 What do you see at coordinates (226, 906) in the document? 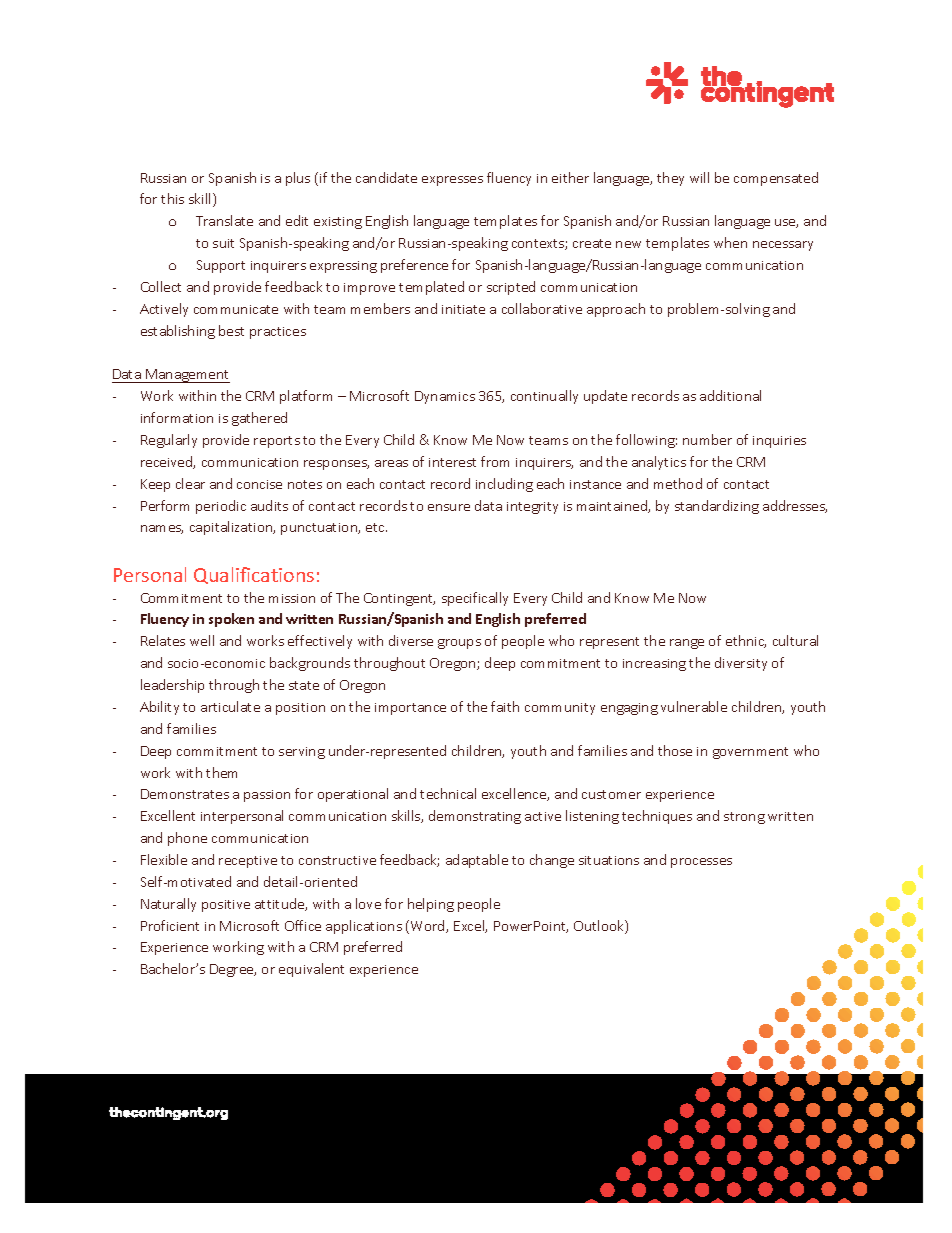
I see `positive` at bounding box center [226, 906].
